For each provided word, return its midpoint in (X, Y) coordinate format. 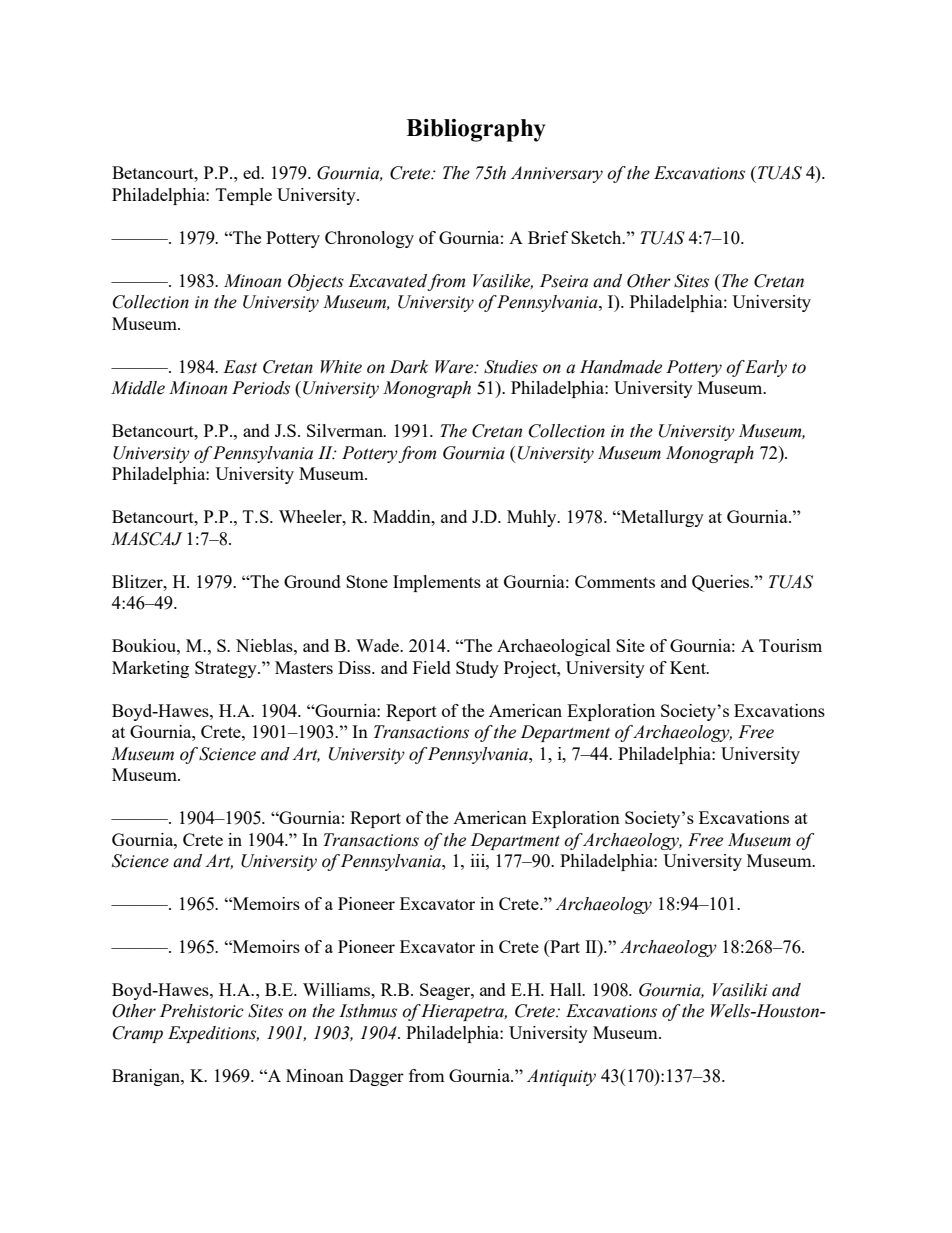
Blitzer (138, 581)
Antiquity (561, 1077)
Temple (244, 196)
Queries (722, 583)
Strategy (227, 669)
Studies (511, 367)
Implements (437, 583)
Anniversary (557, 174)
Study (477, 669)
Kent (689, 667)
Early (765, 368)
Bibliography (476, 130)
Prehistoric (202, 1011)
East (240, 367)
